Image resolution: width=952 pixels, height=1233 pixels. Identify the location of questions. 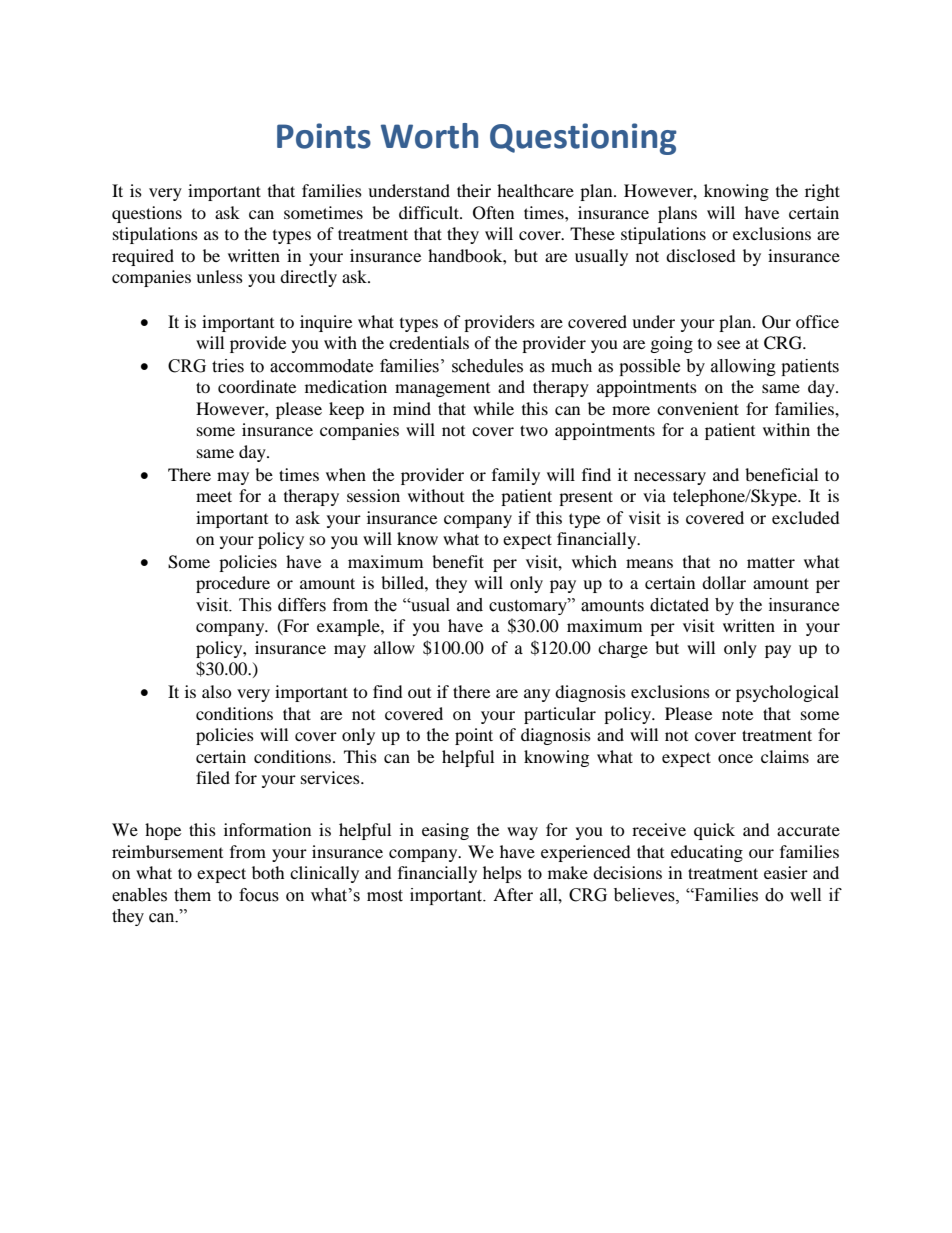
(147, 214).
